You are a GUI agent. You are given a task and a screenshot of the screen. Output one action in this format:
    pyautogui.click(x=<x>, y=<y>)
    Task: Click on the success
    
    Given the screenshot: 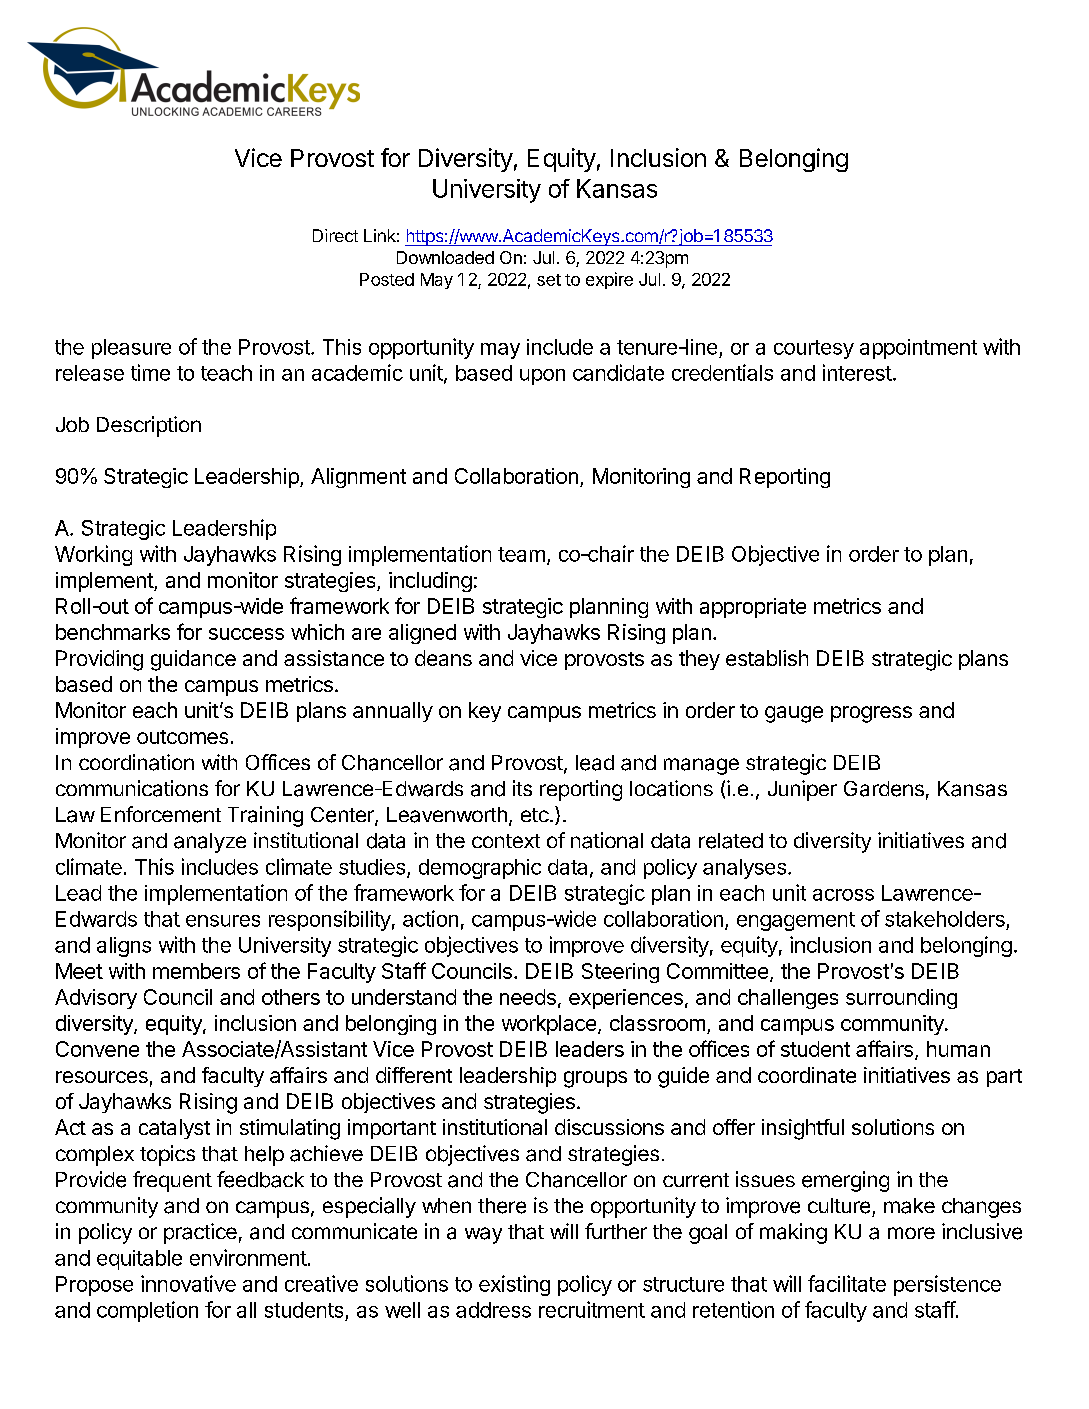 What is the action you would take?
    pyautogui.click(x=246, y=634)
